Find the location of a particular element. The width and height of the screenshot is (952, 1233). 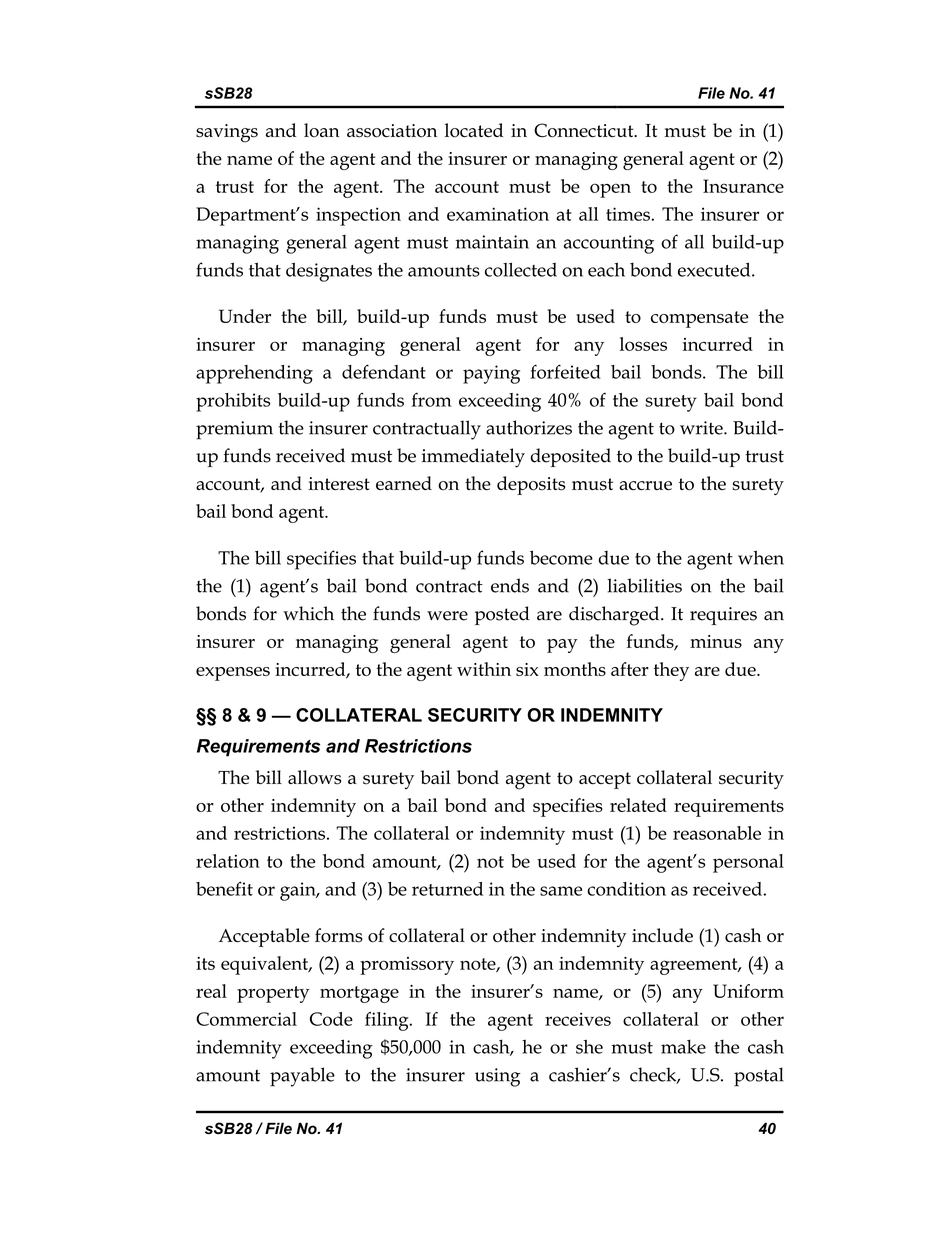

Insurance is located at coordinates (743, 186).
